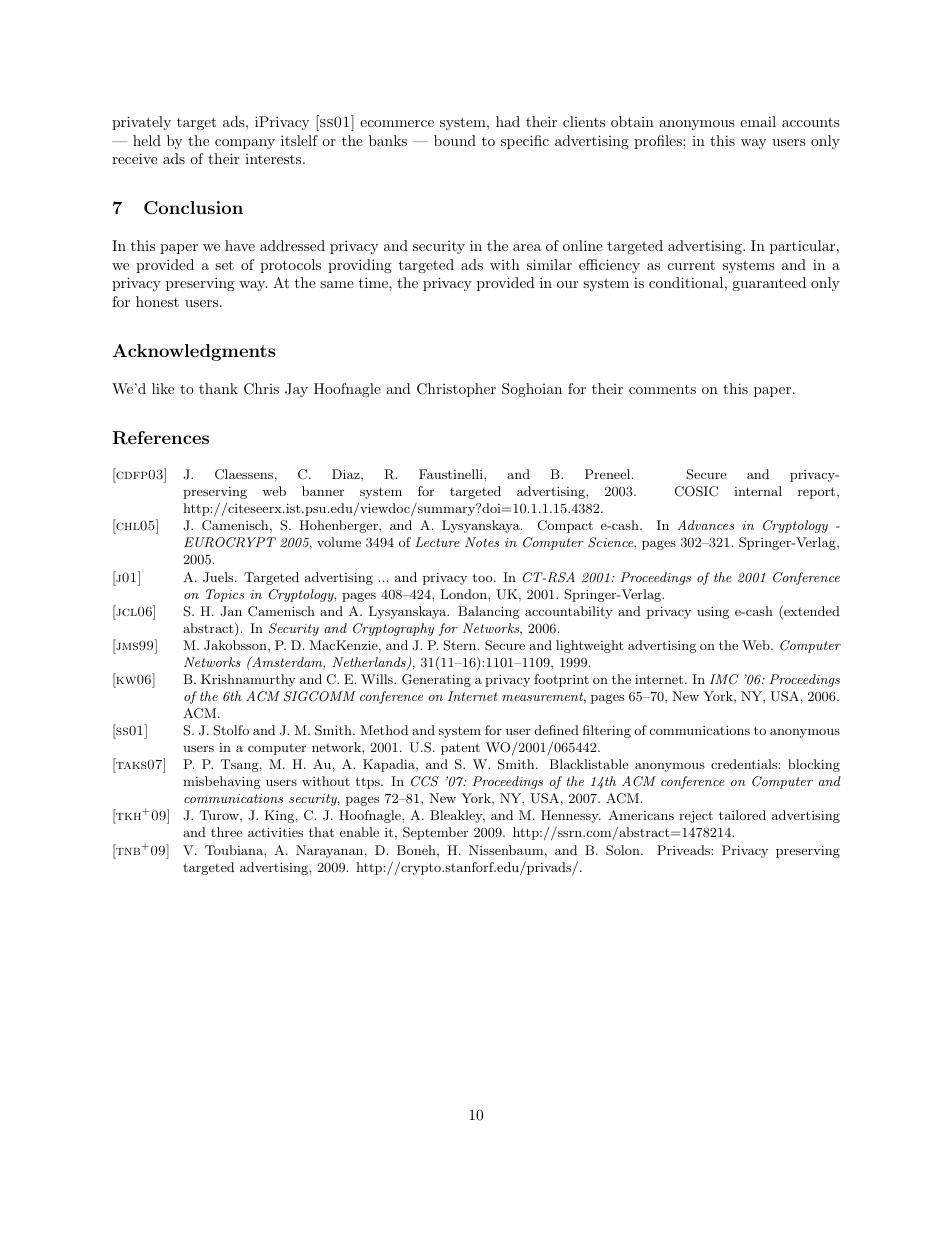 Image resolution: width=952 pixels, height=1233 pixels. I want to click on Stern, so click(461, 645).
